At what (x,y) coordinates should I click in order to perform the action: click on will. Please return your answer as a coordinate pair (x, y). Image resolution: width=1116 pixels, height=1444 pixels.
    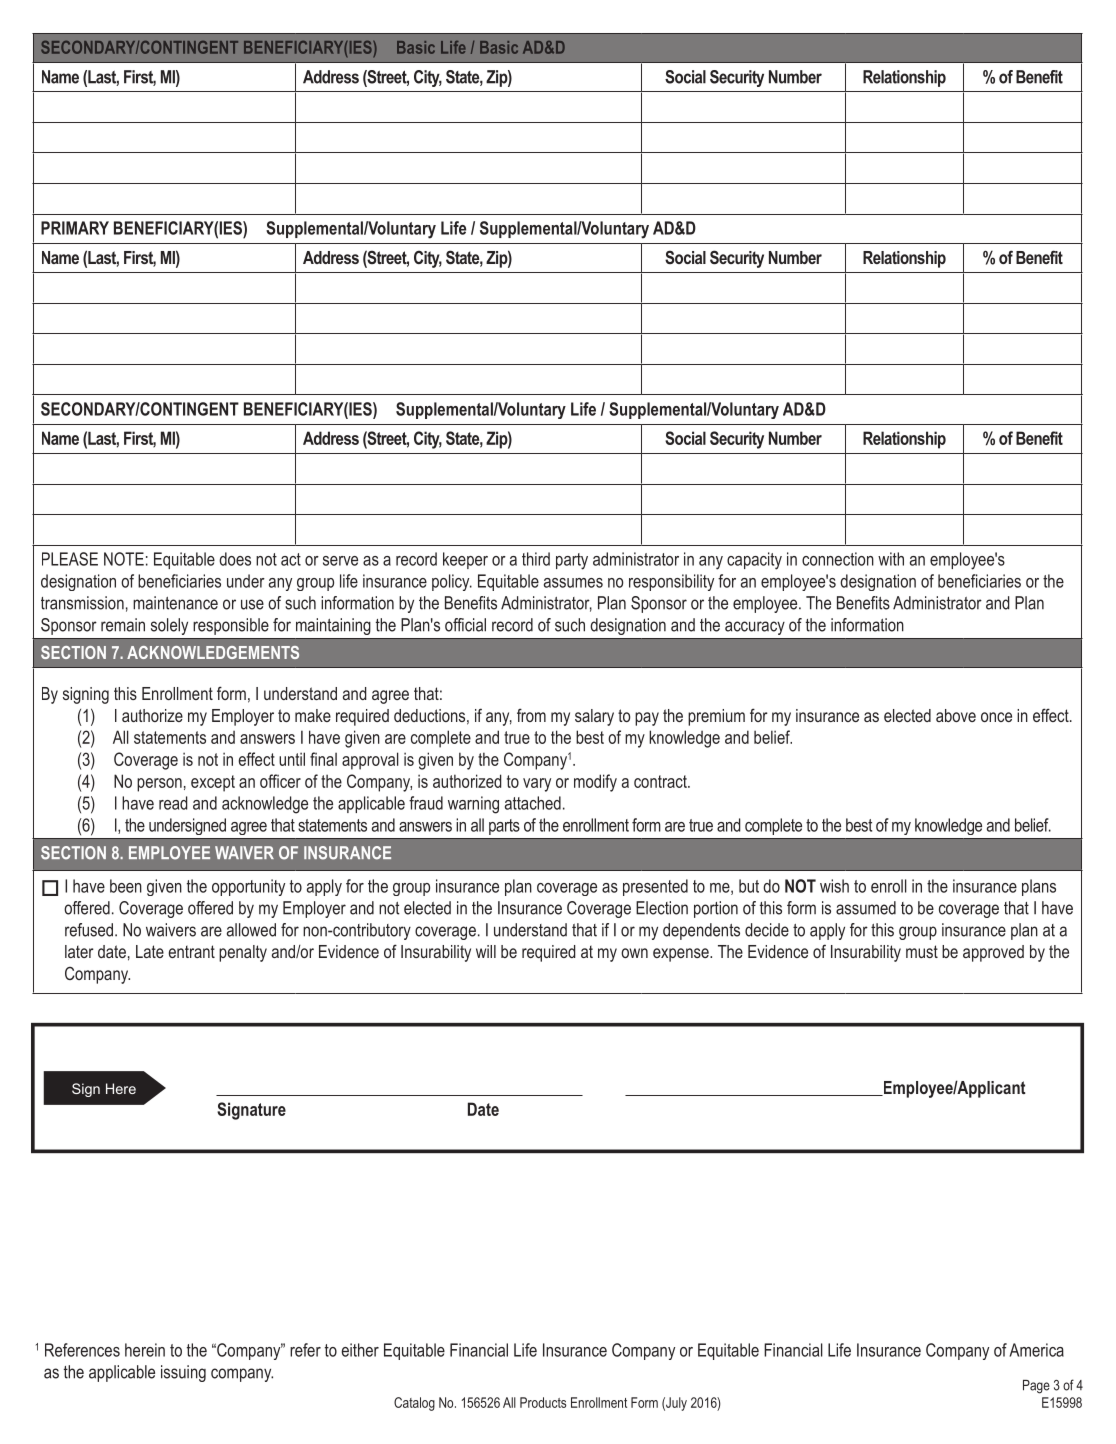
    Looking at the image, I should click on (486, 951).
